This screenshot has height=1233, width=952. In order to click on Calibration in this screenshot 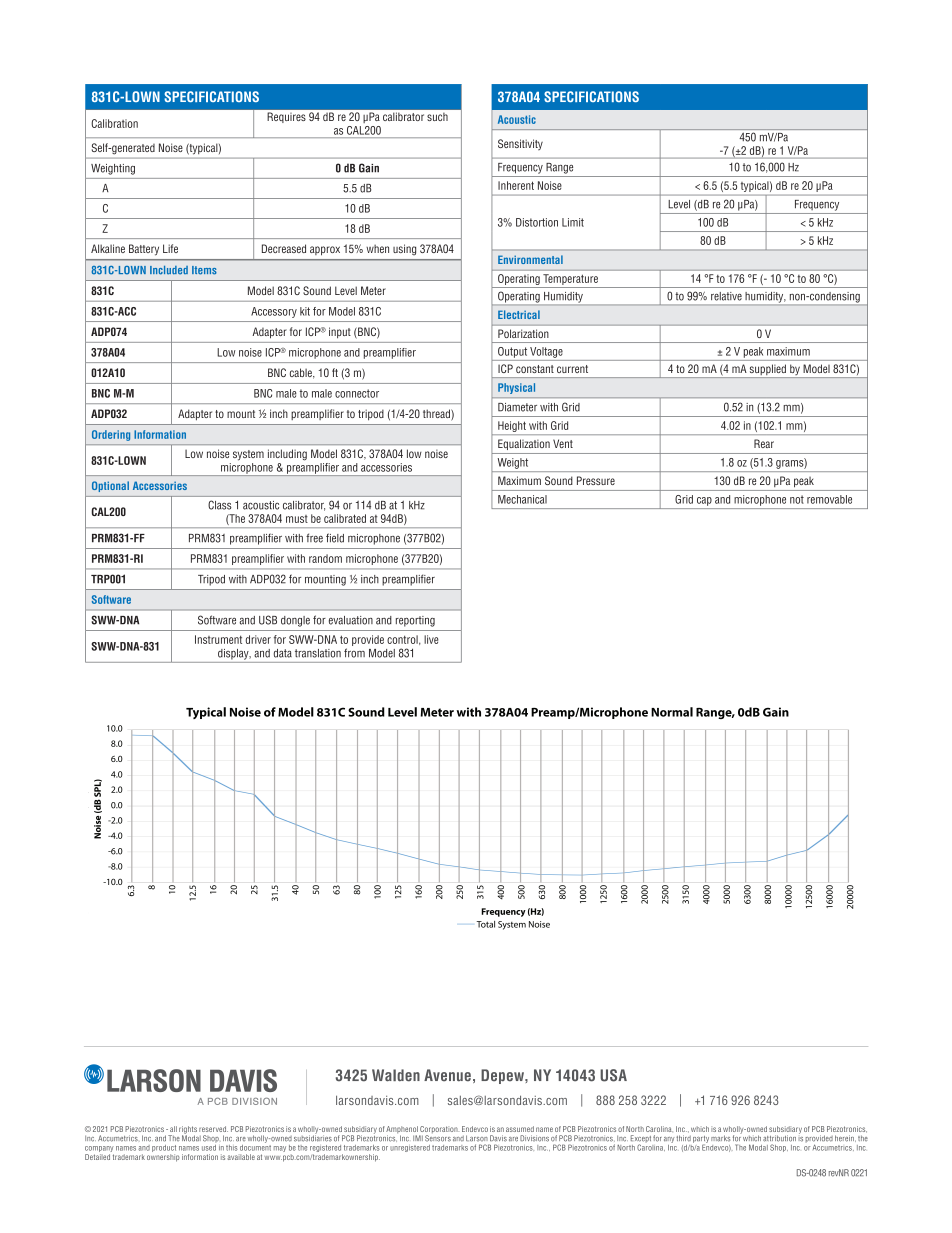, I will do `click(114, 123)`.
